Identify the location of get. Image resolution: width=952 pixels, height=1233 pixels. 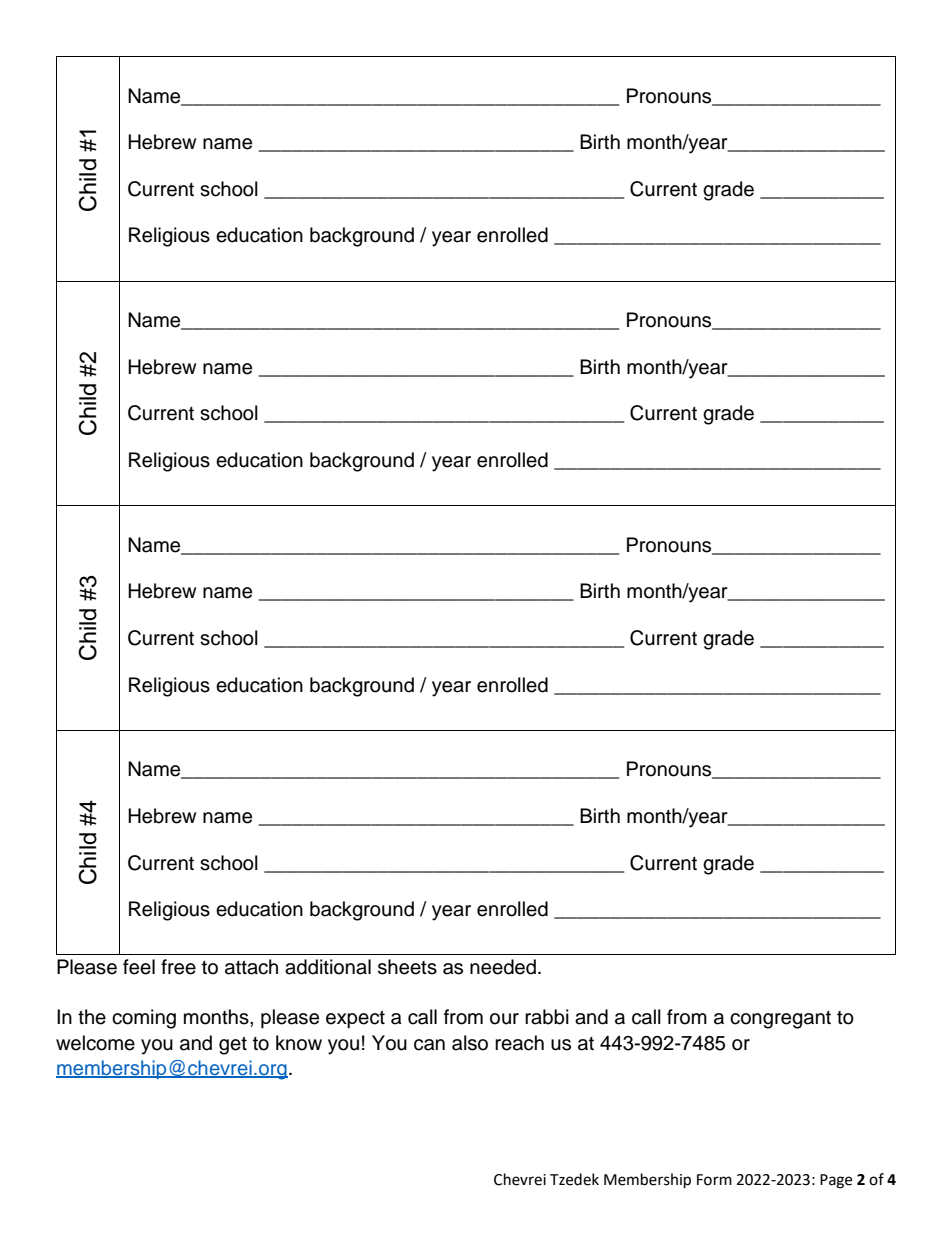
(233, 1046).
